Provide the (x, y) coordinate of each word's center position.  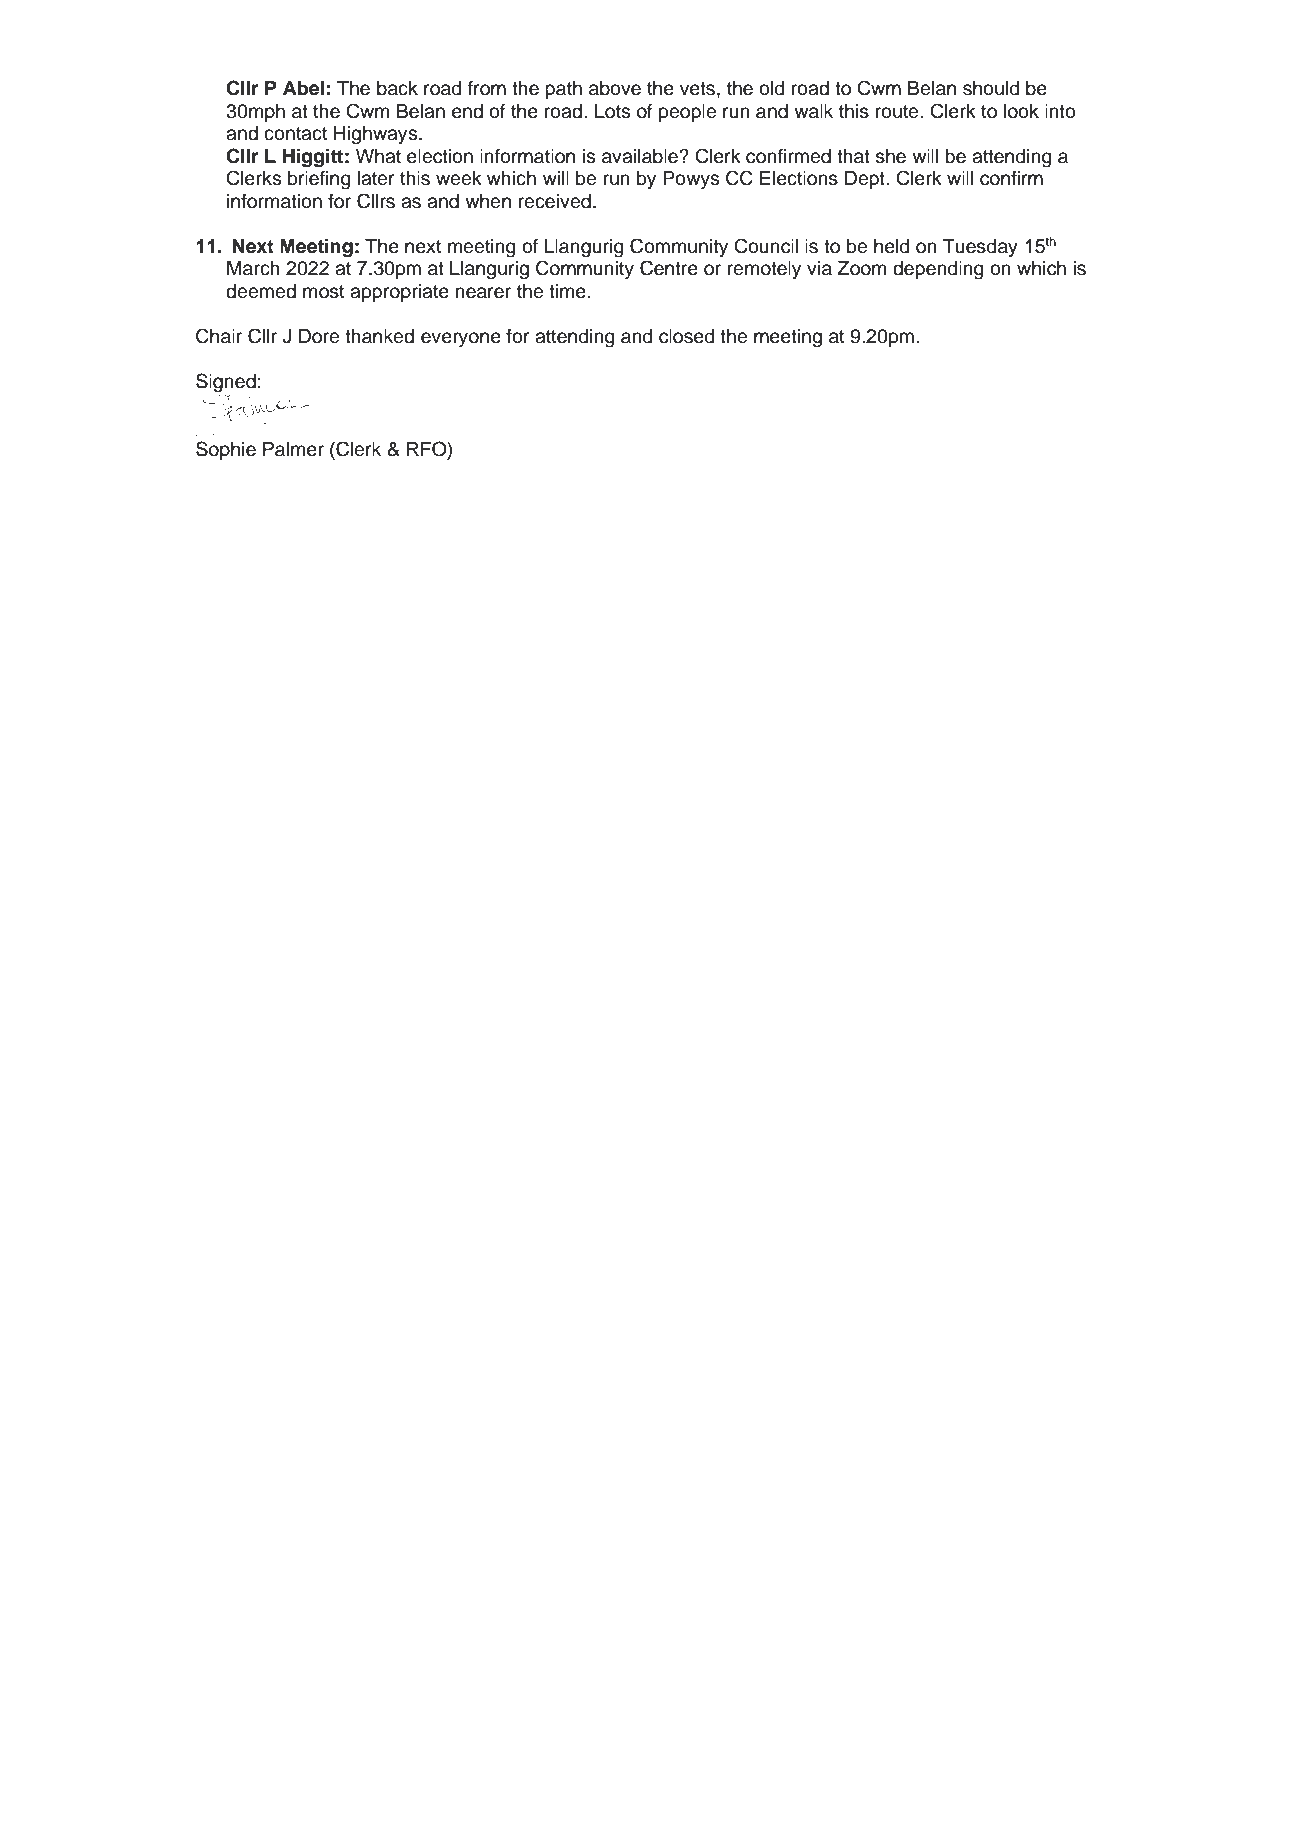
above (615, 88)
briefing (319, 180)
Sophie (226, 450)
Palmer (293, 449)
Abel (303, 88)
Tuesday (980, 248)
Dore (319, 336)
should (991, 88)
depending (938, 270)
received (555, 201)
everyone (461, 339)
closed (687, 336)
